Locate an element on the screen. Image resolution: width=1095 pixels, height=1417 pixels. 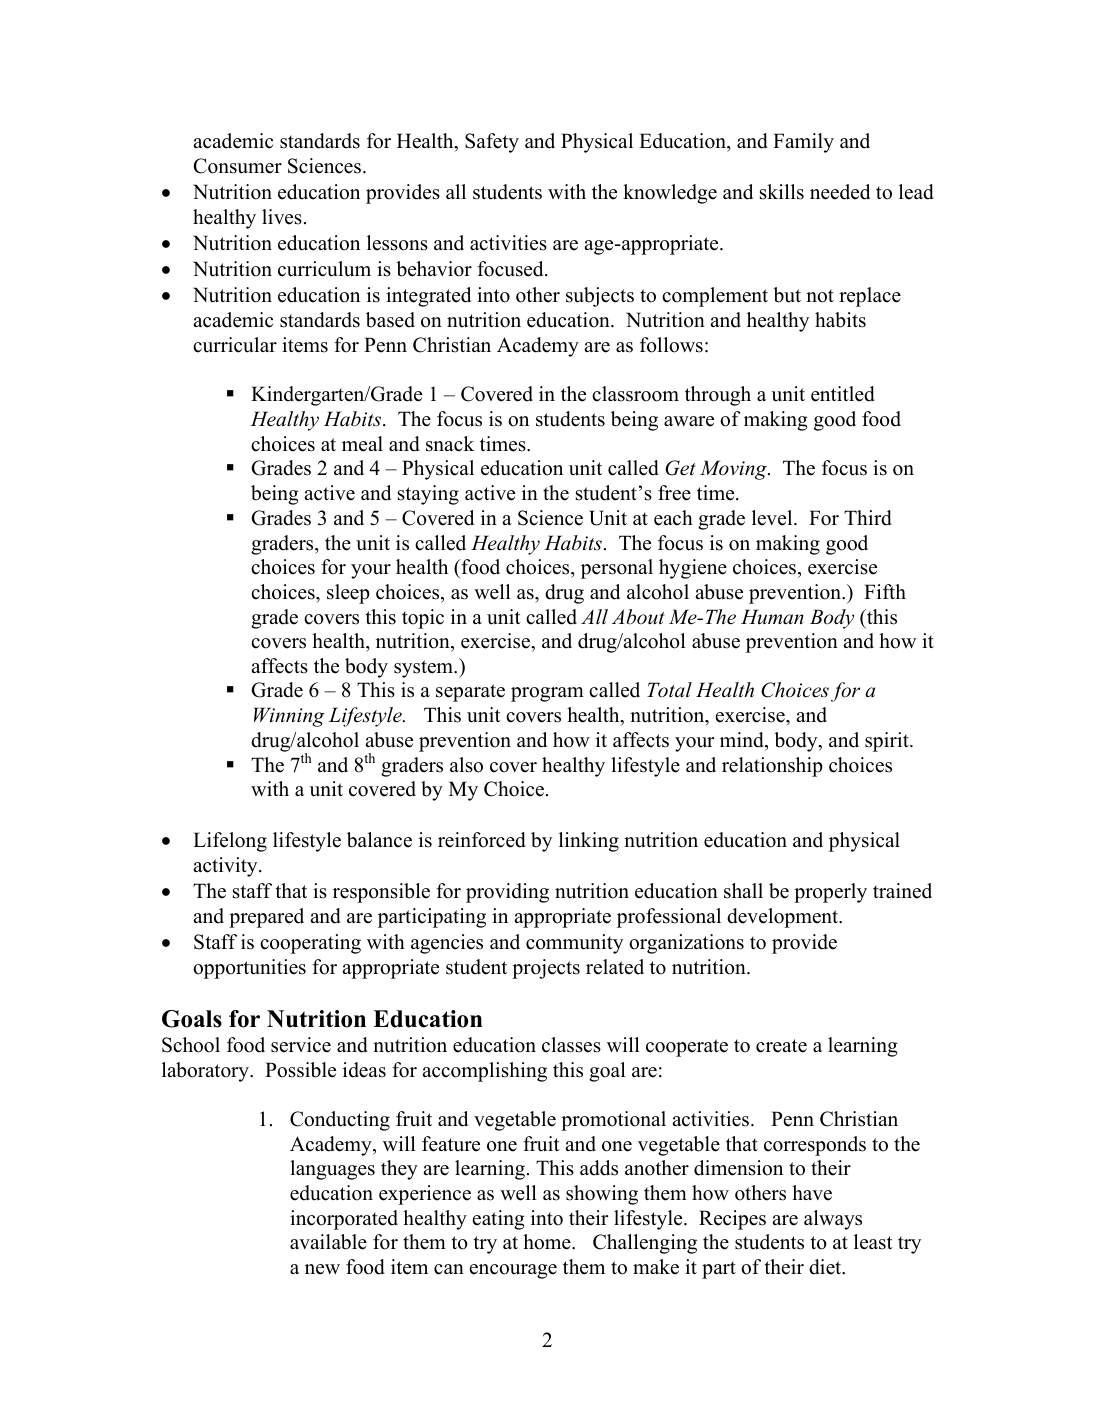
cooperating is located at coordinates (310, 944).
